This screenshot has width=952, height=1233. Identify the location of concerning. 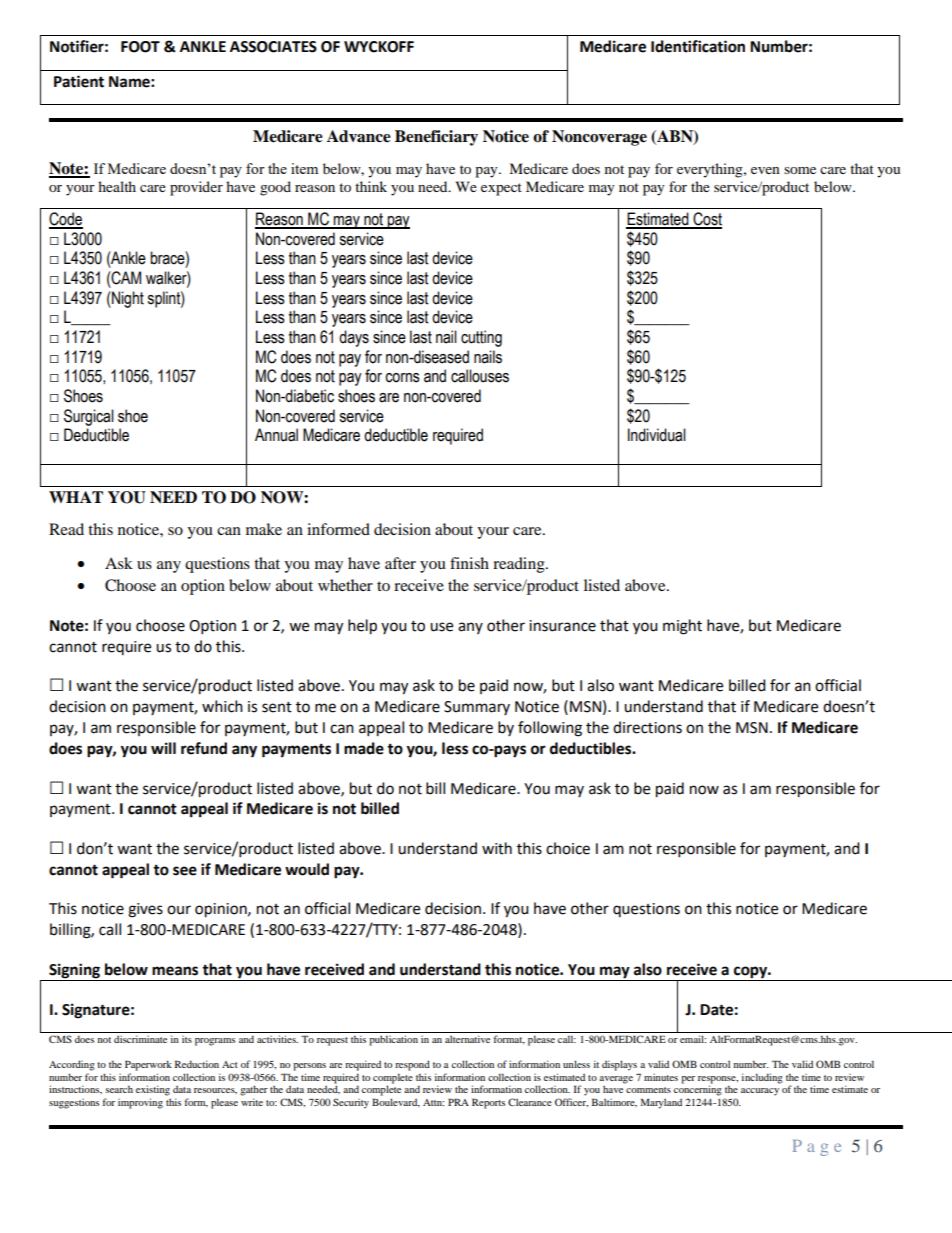
(698, 1090).
